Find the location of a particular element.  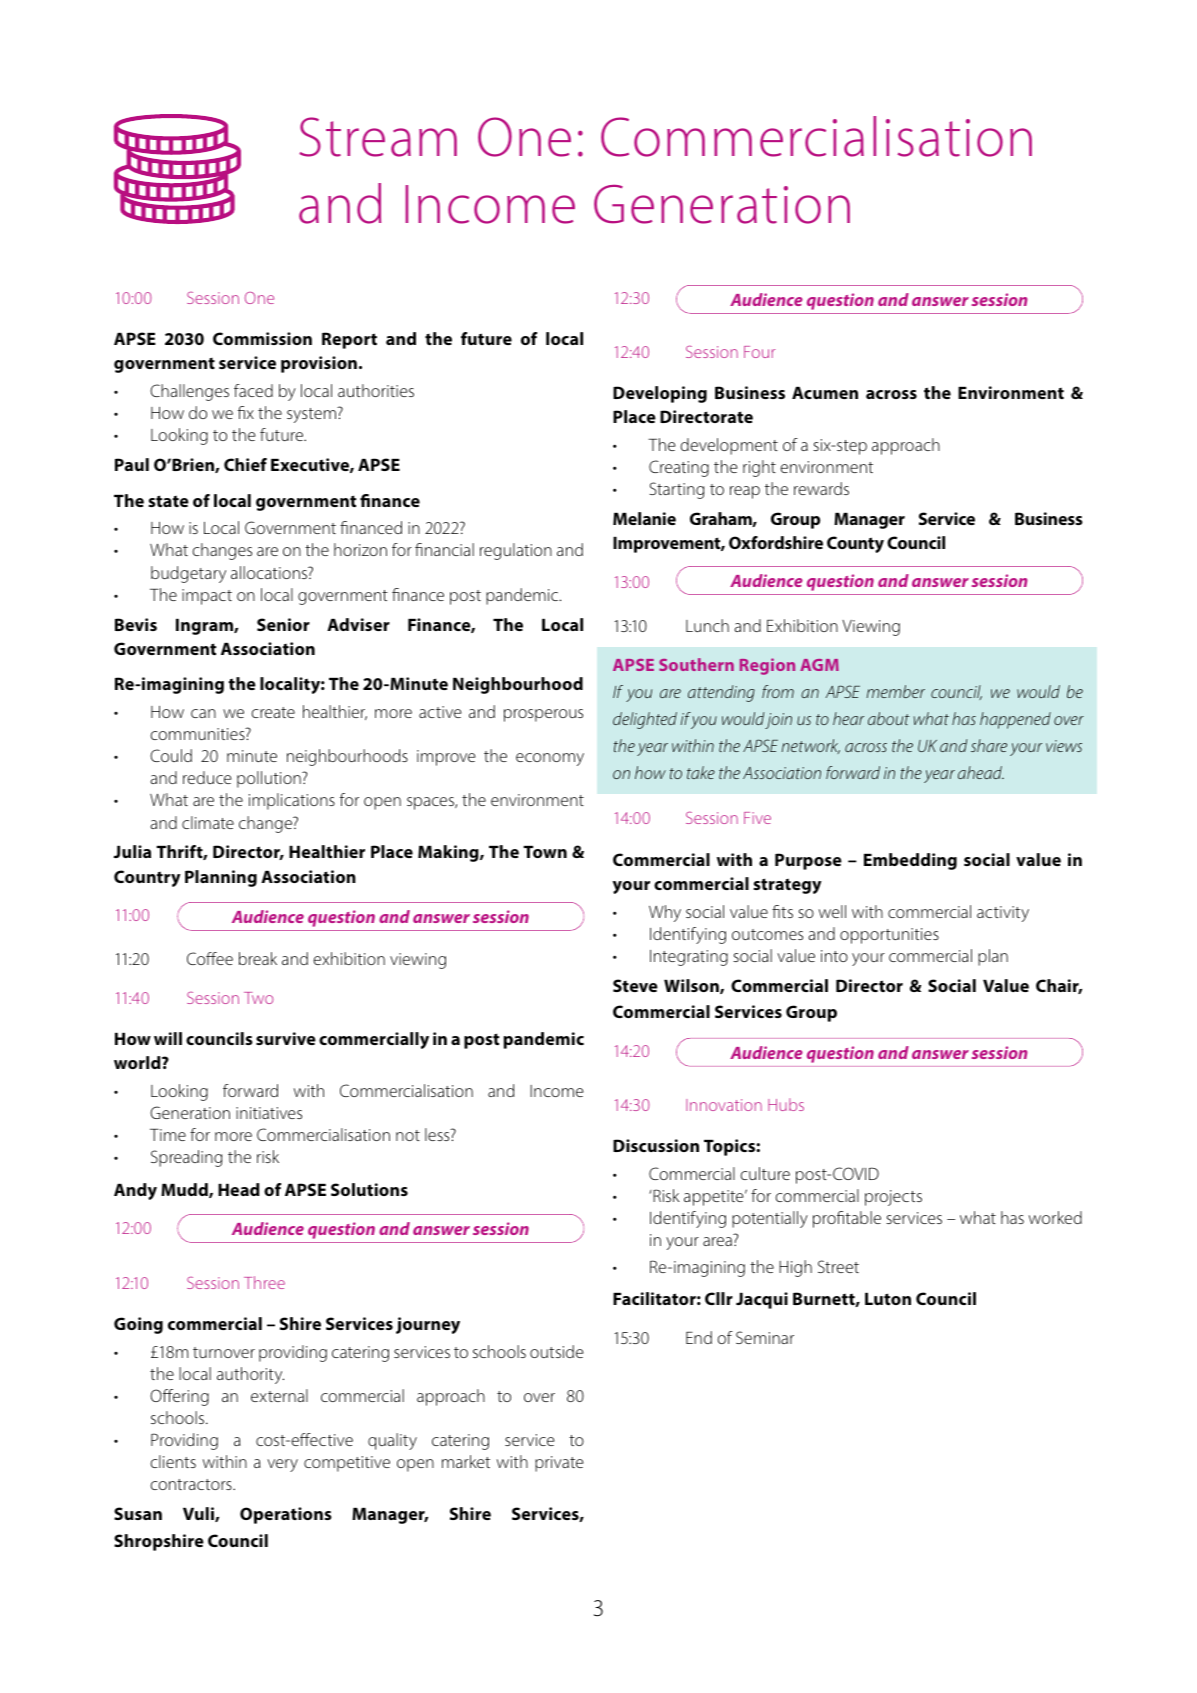

very is located at coordinates (282, 1465).
